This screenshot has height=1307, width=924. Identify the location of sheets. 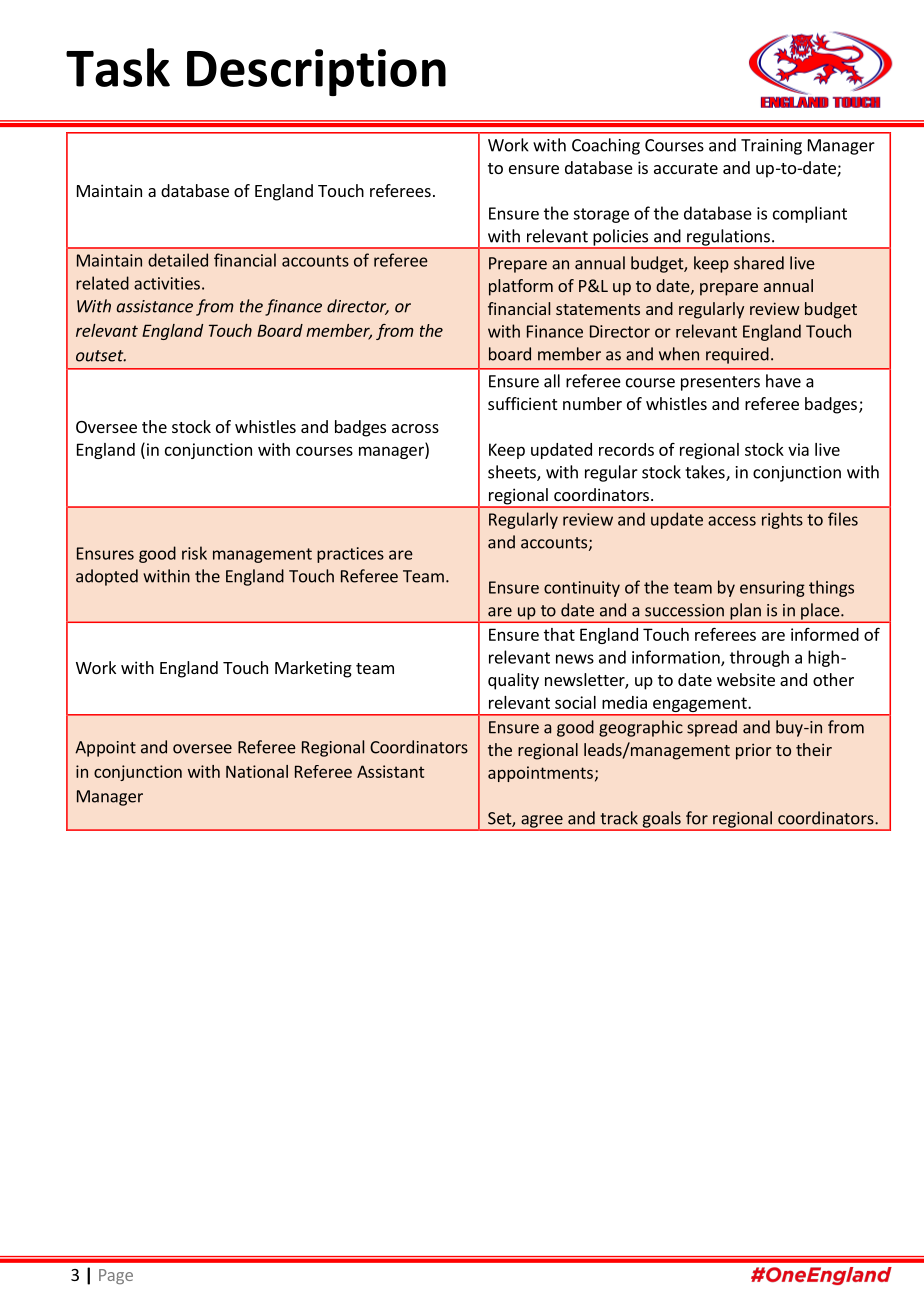
(513, 473).
